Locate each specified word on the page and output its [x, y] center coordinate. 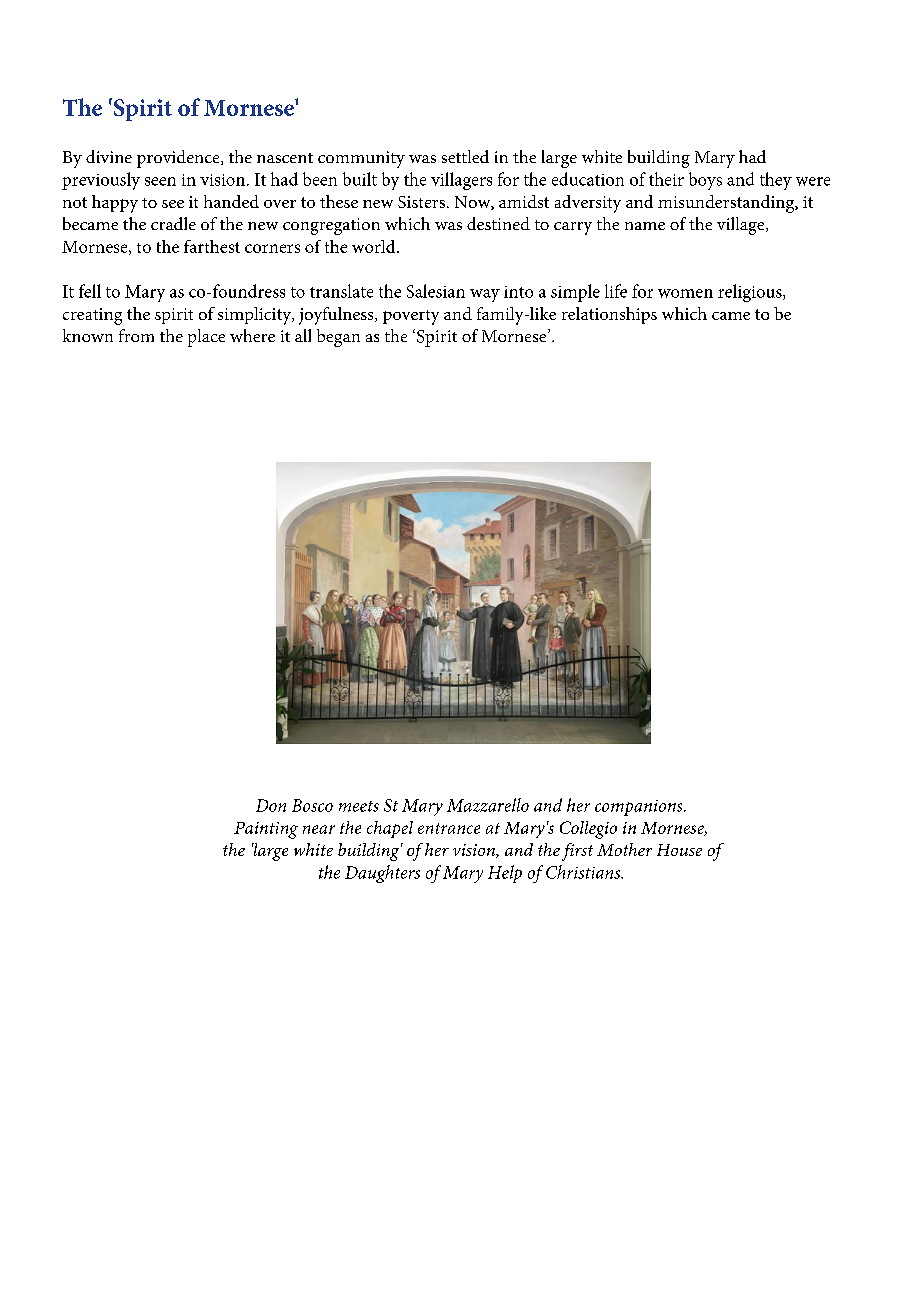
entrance [449, 828]
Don [271, 805]
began [338, 338]
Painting [266, 830]
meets [359, 806]
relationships [609, 315]
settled [465, 156]
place [206, 338]
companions [640, 808]
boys [705, 181]
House [679, 850]
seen [160, 181]
